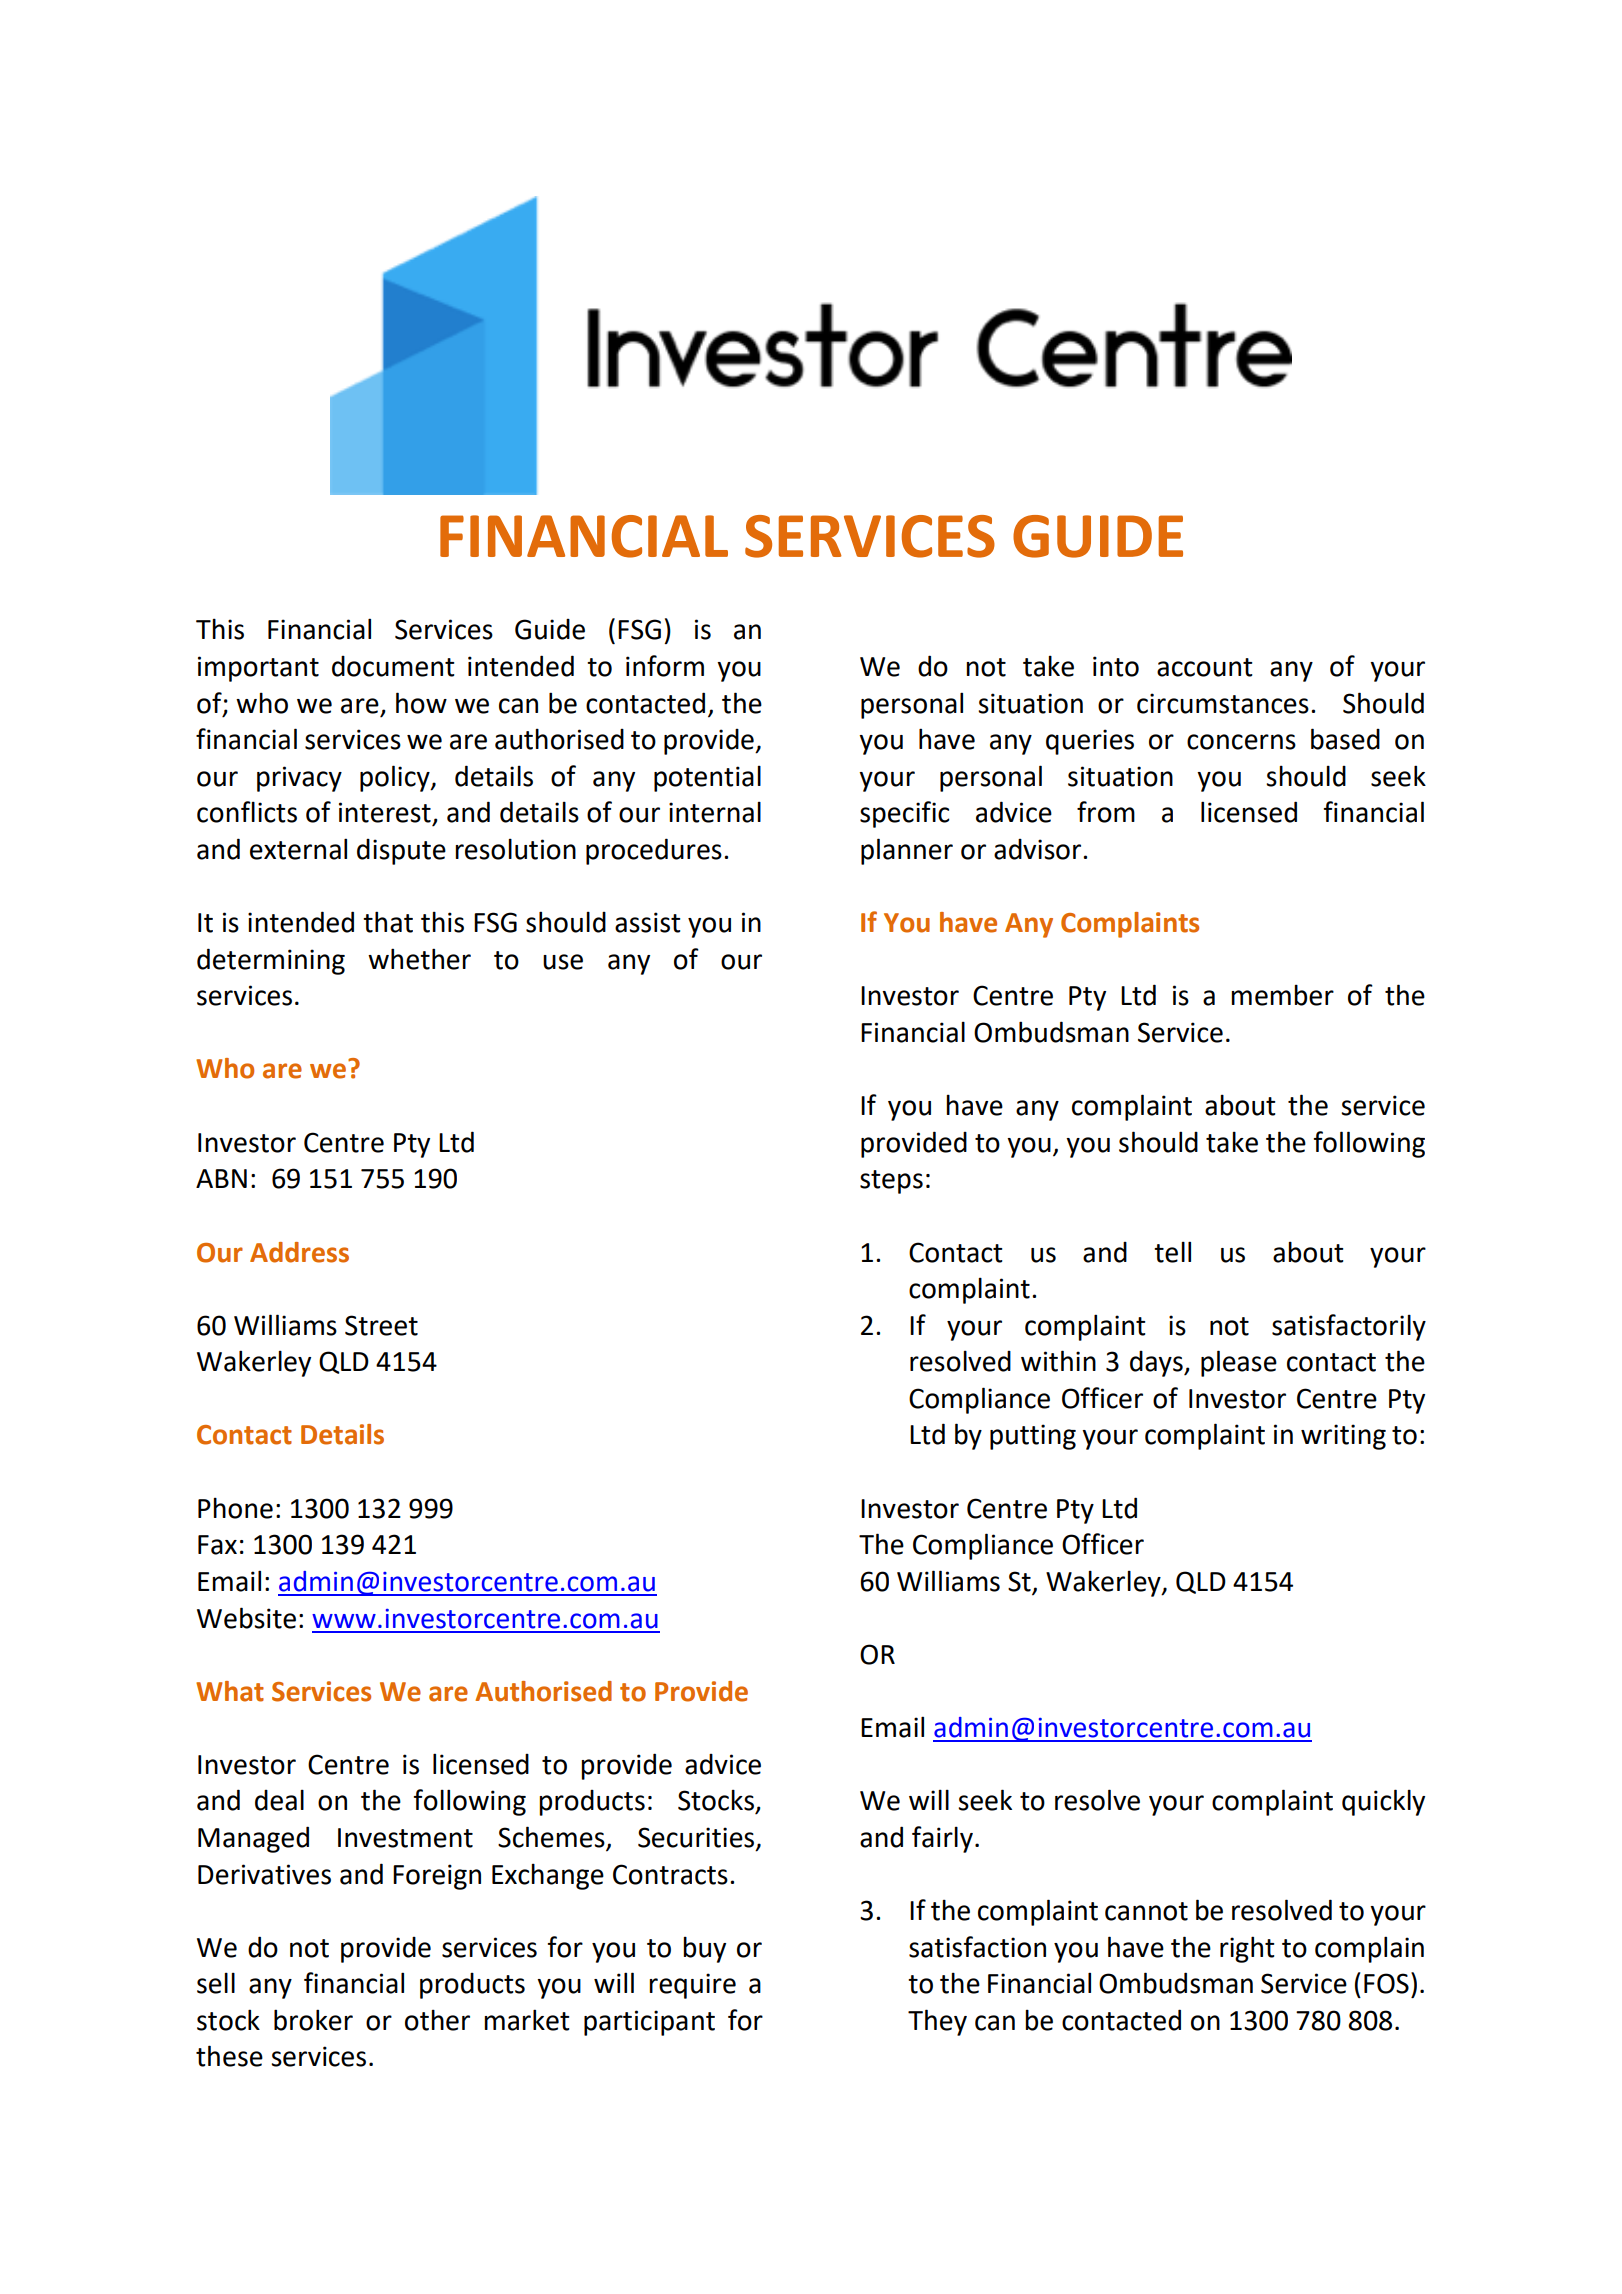 Image resolution: width=1622 pixels, height=2294 pixels. I want to click on right, so click(1247, 1949).
